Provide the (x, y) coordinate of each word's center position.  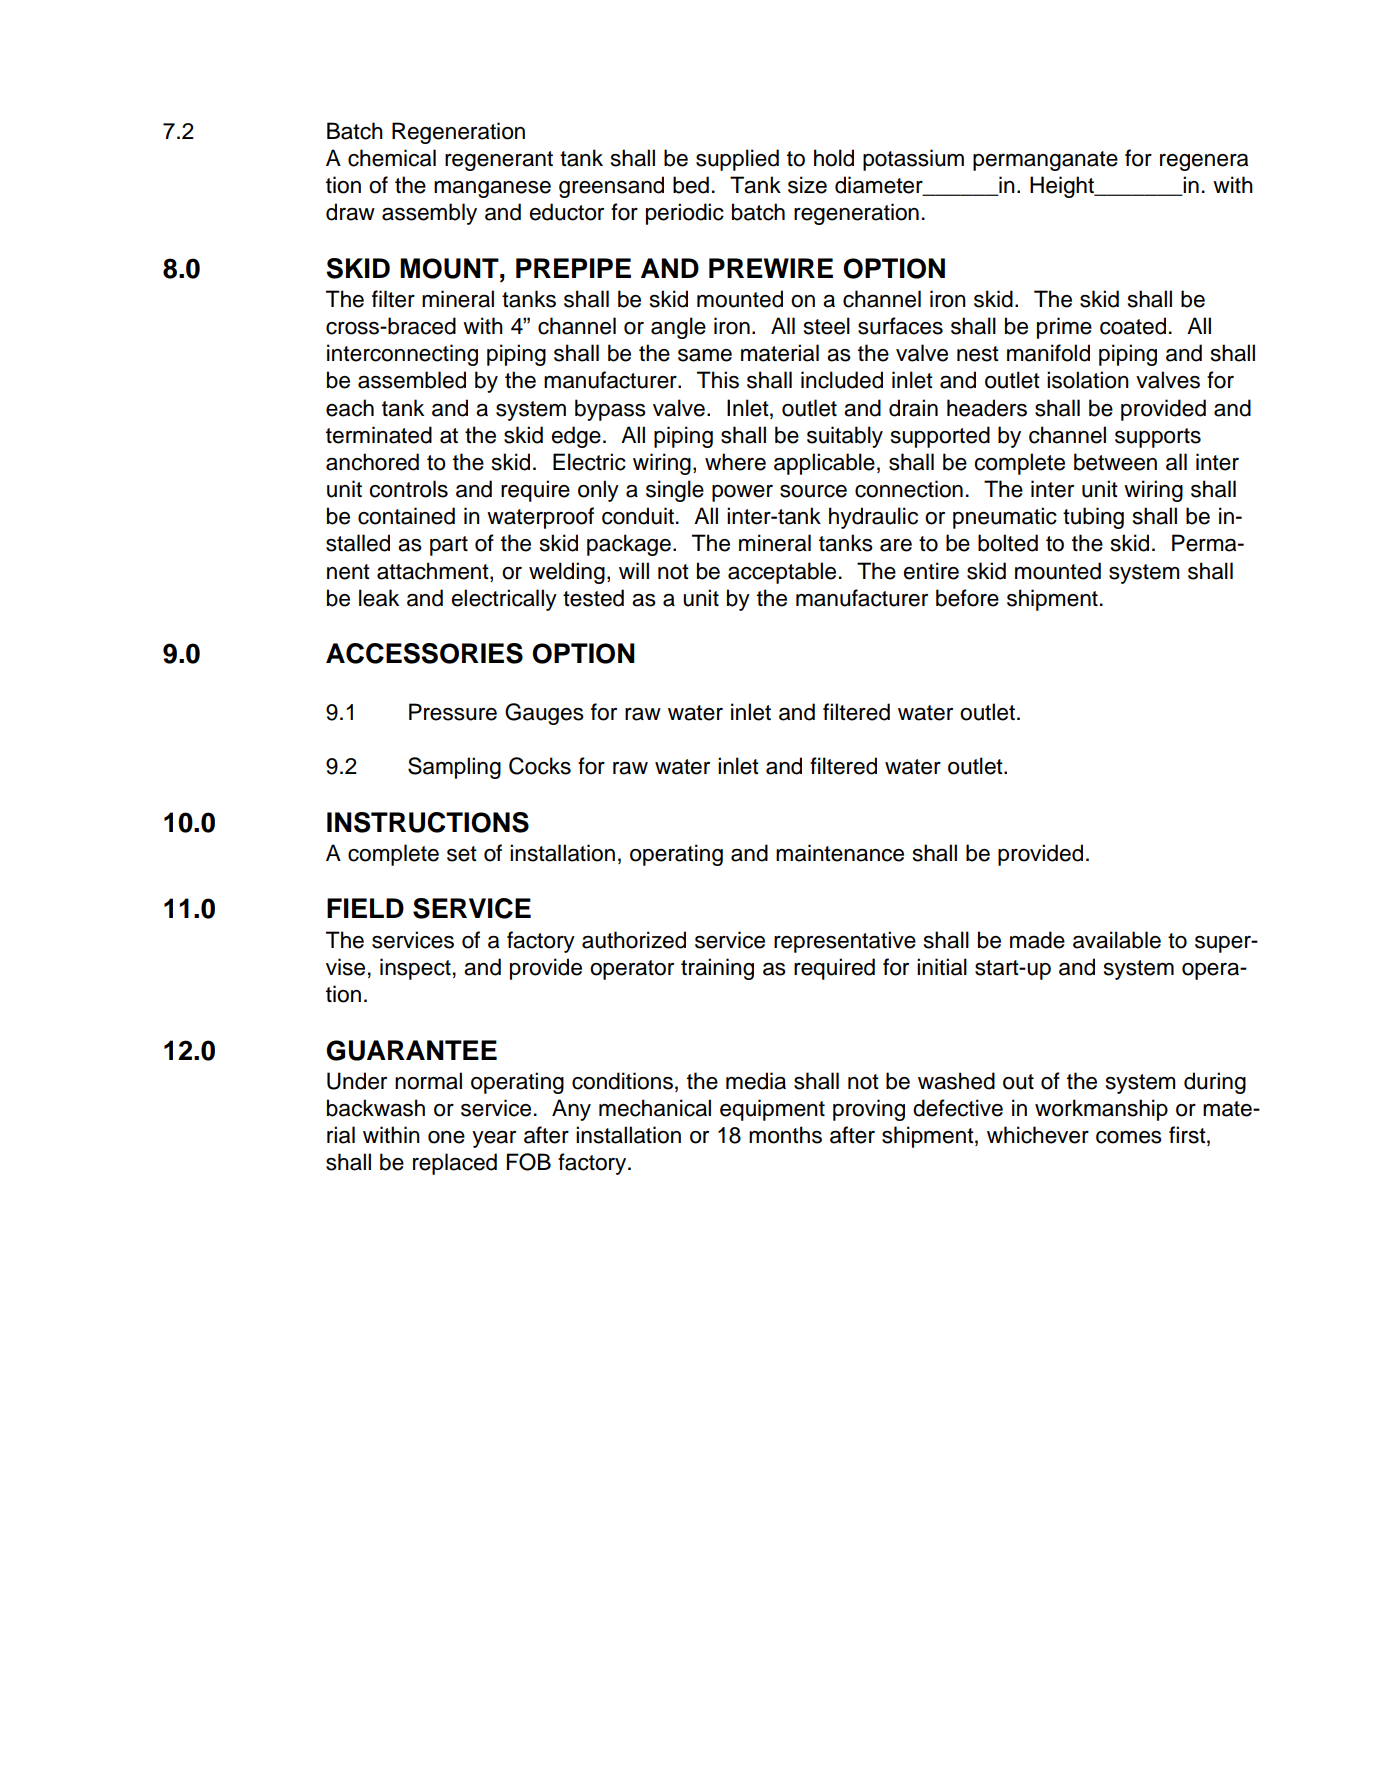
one (446, 1137)
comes (1129, 1137)
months (785, 1135)
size (807, 185)
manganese (492, 189)
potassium (913, 160)
